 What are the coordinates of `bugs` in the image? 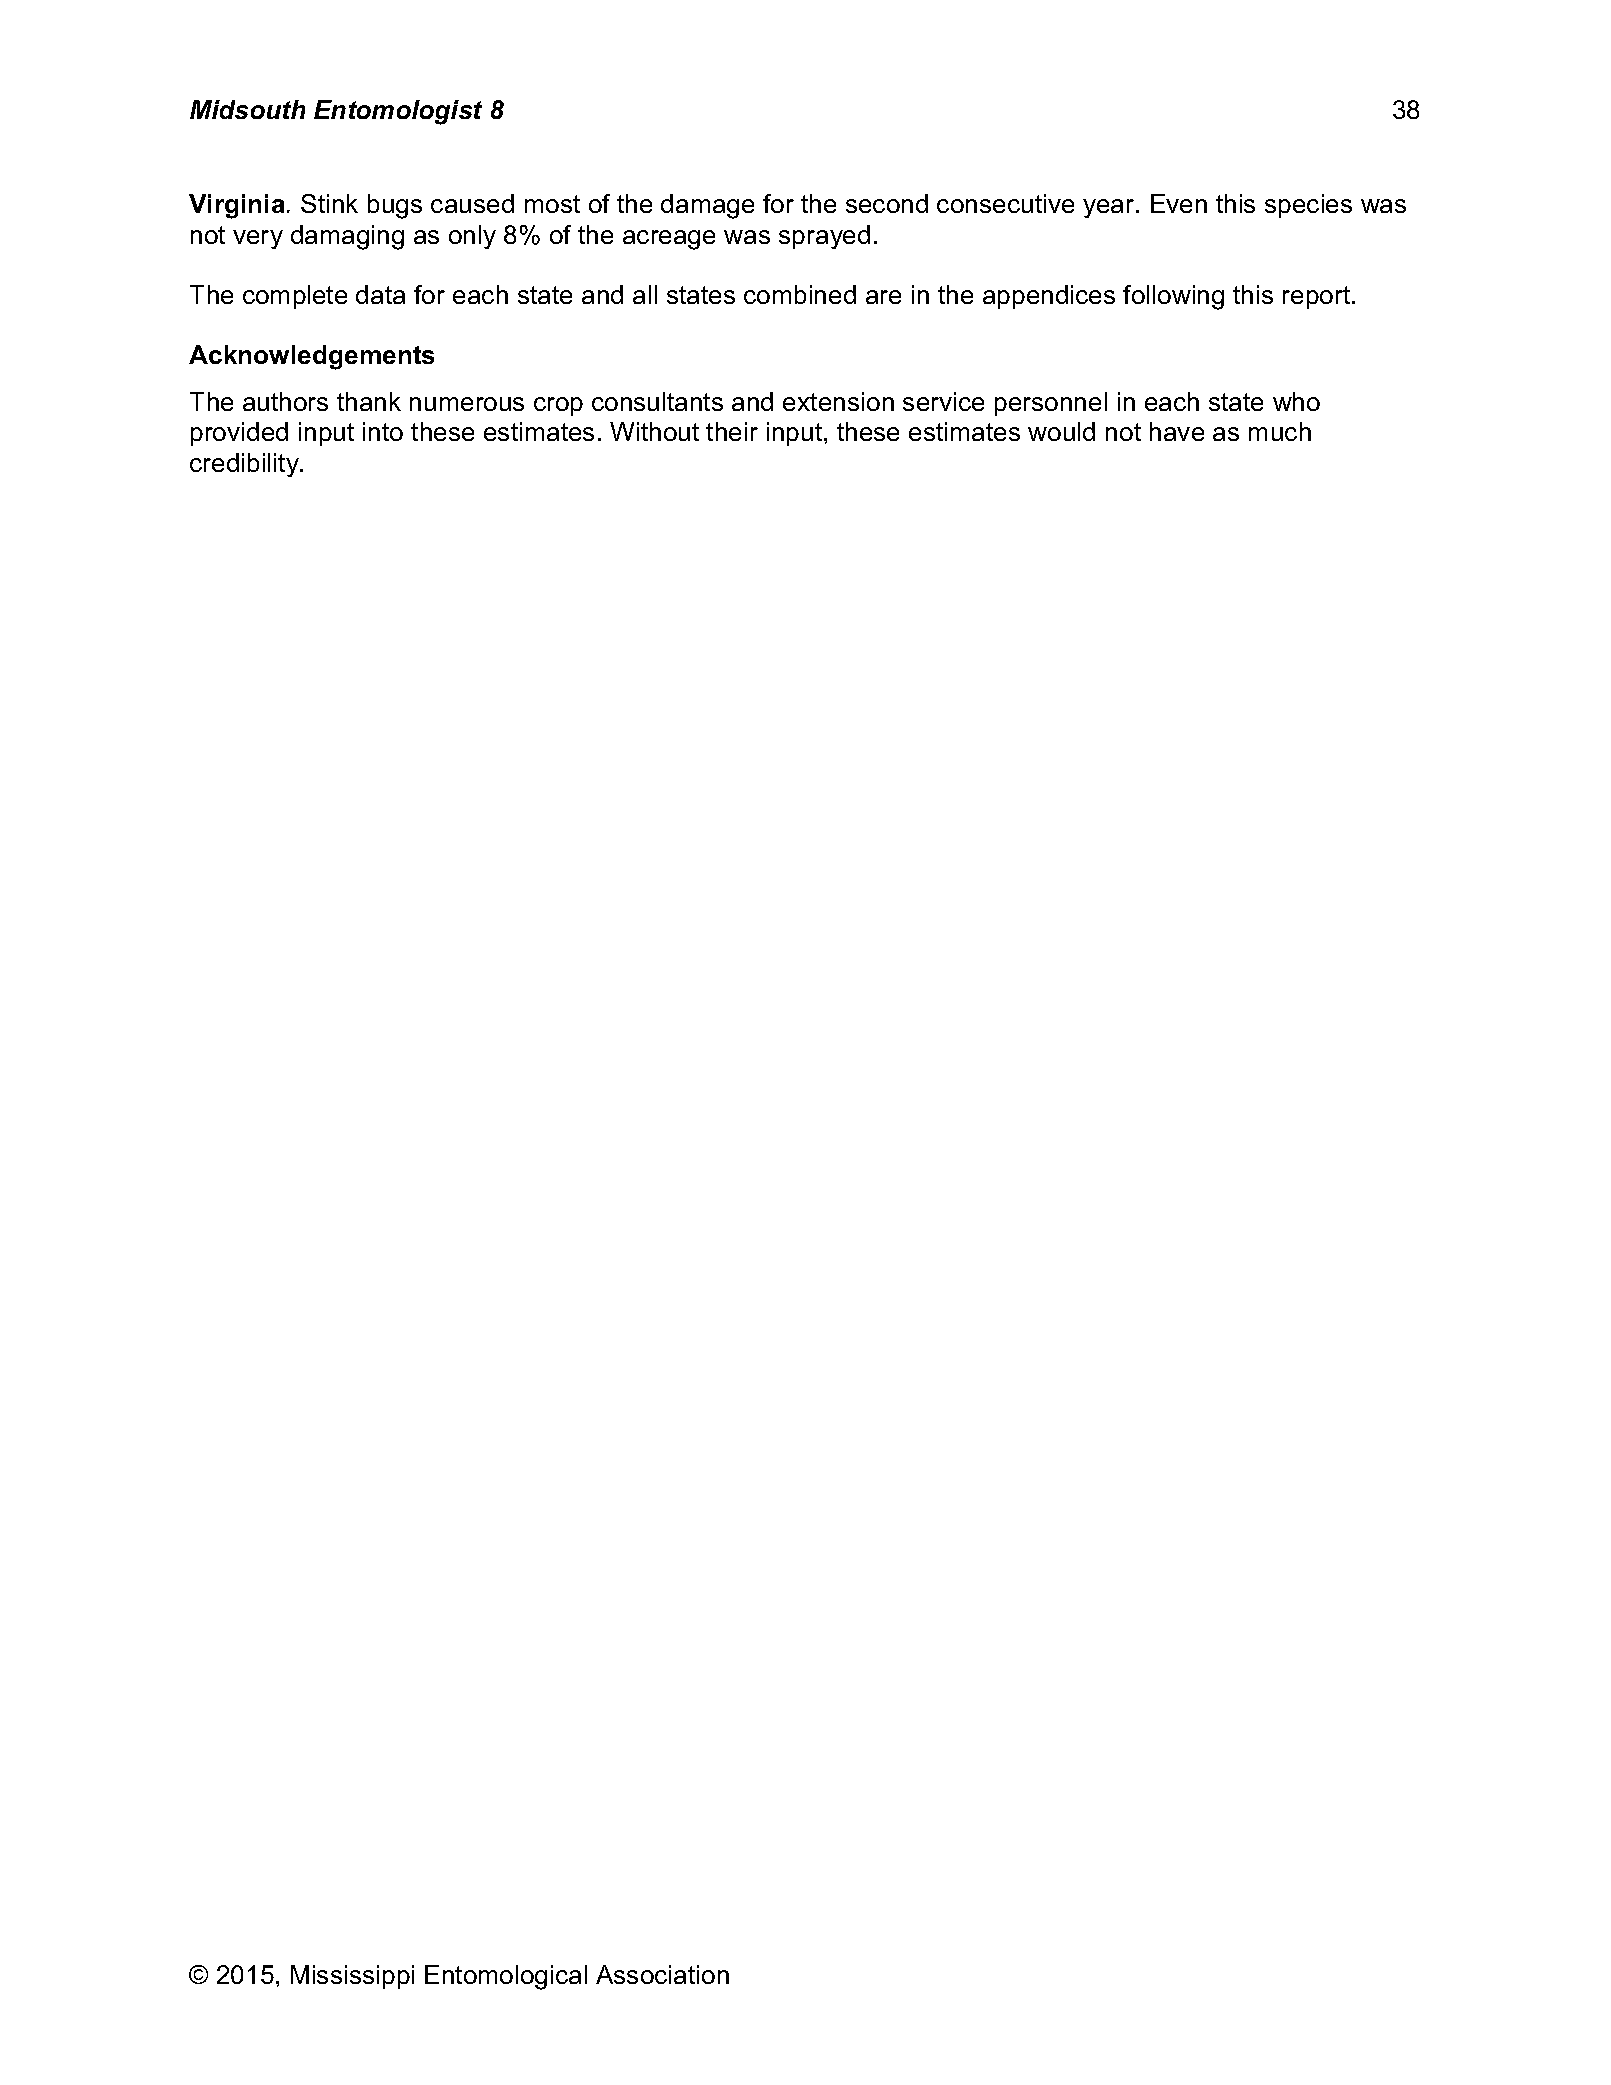 It's located at (395, 206).
